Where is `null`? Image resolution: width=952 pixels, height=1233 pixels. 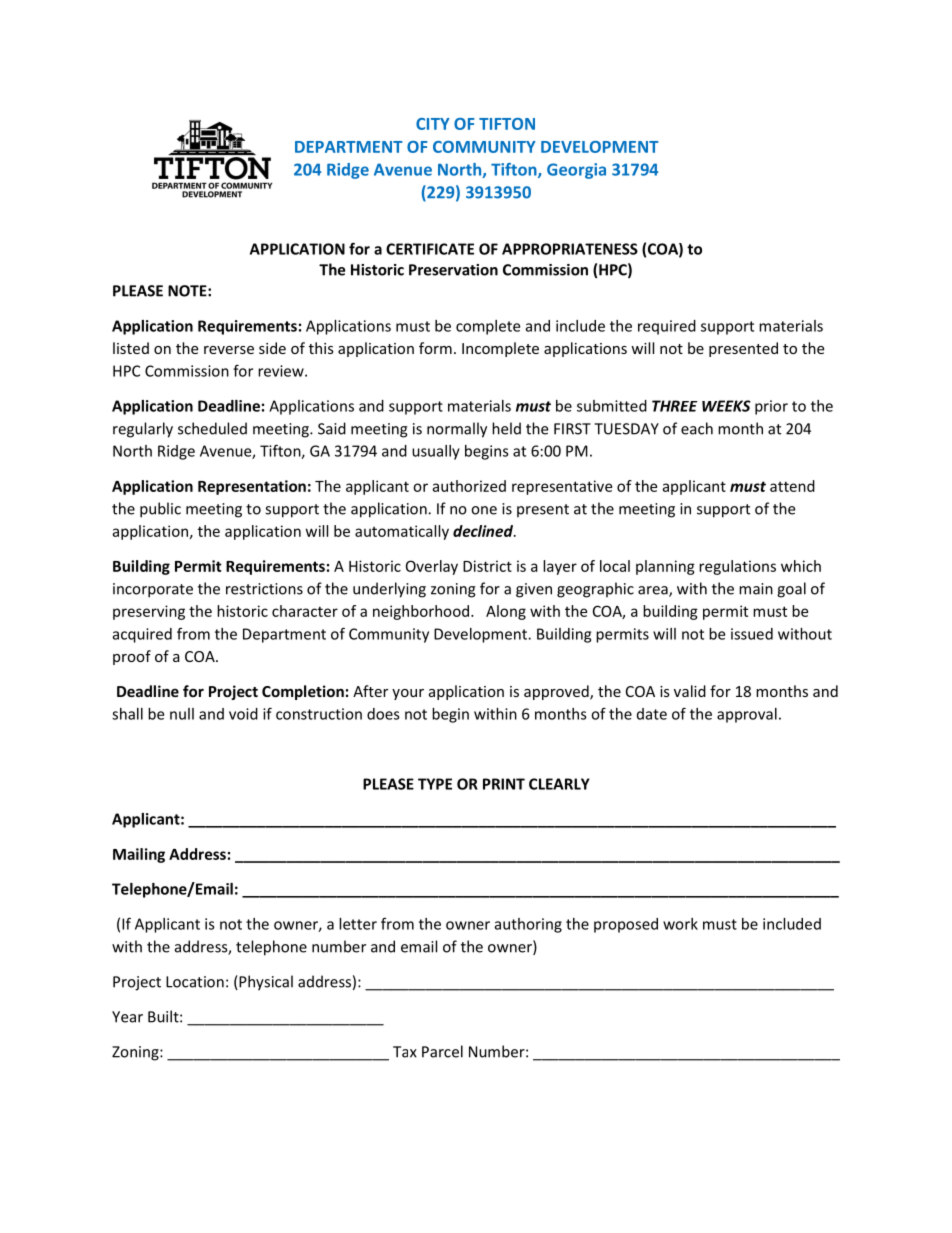 null is located at coordinates (182, 714).
